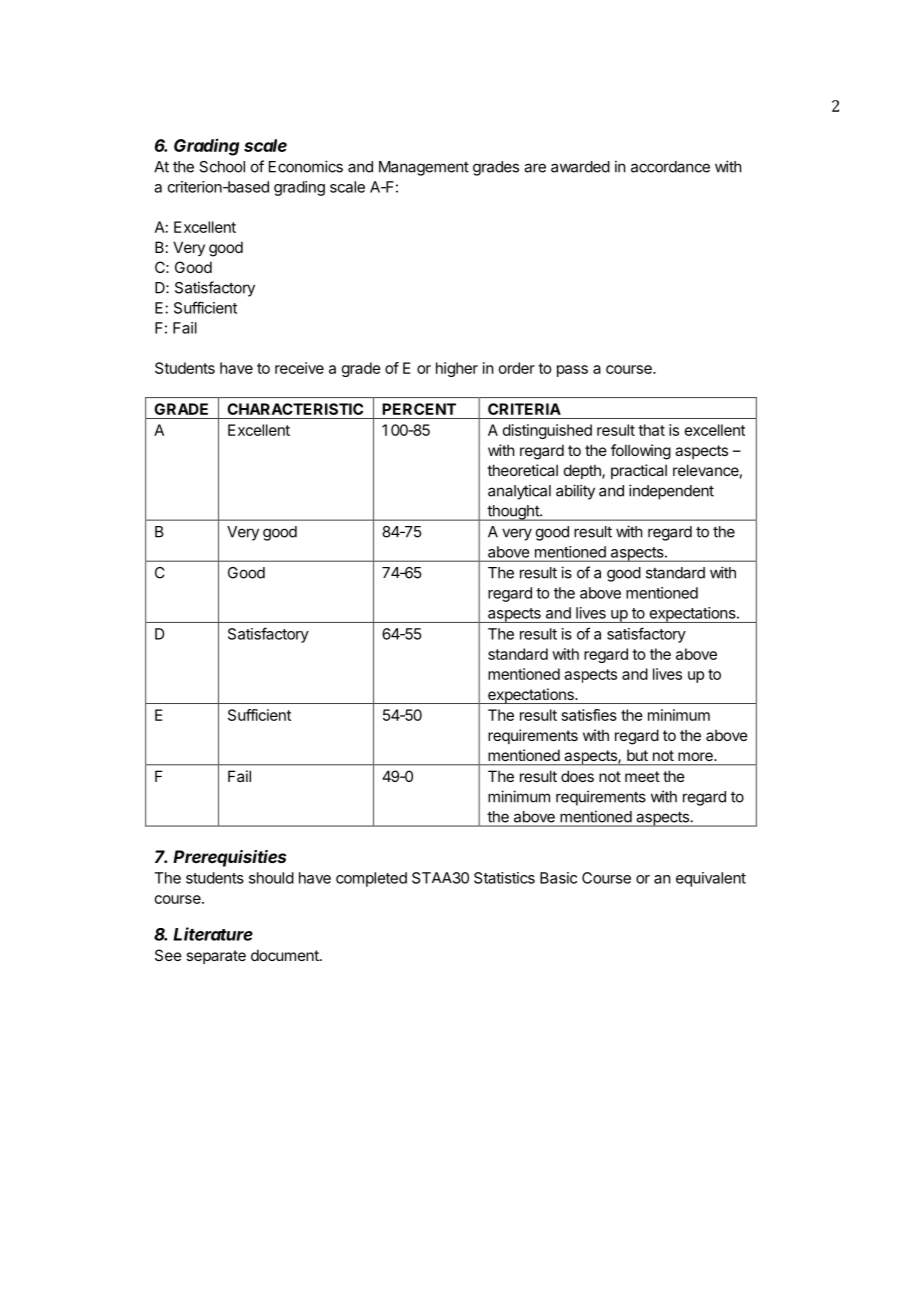 Image resolution: width=924 pixels, height=1309 pixels. What do you see at coordinates (504, 878) in the screenshot?
I see `Statistics` at bounding box center [504, 878].
